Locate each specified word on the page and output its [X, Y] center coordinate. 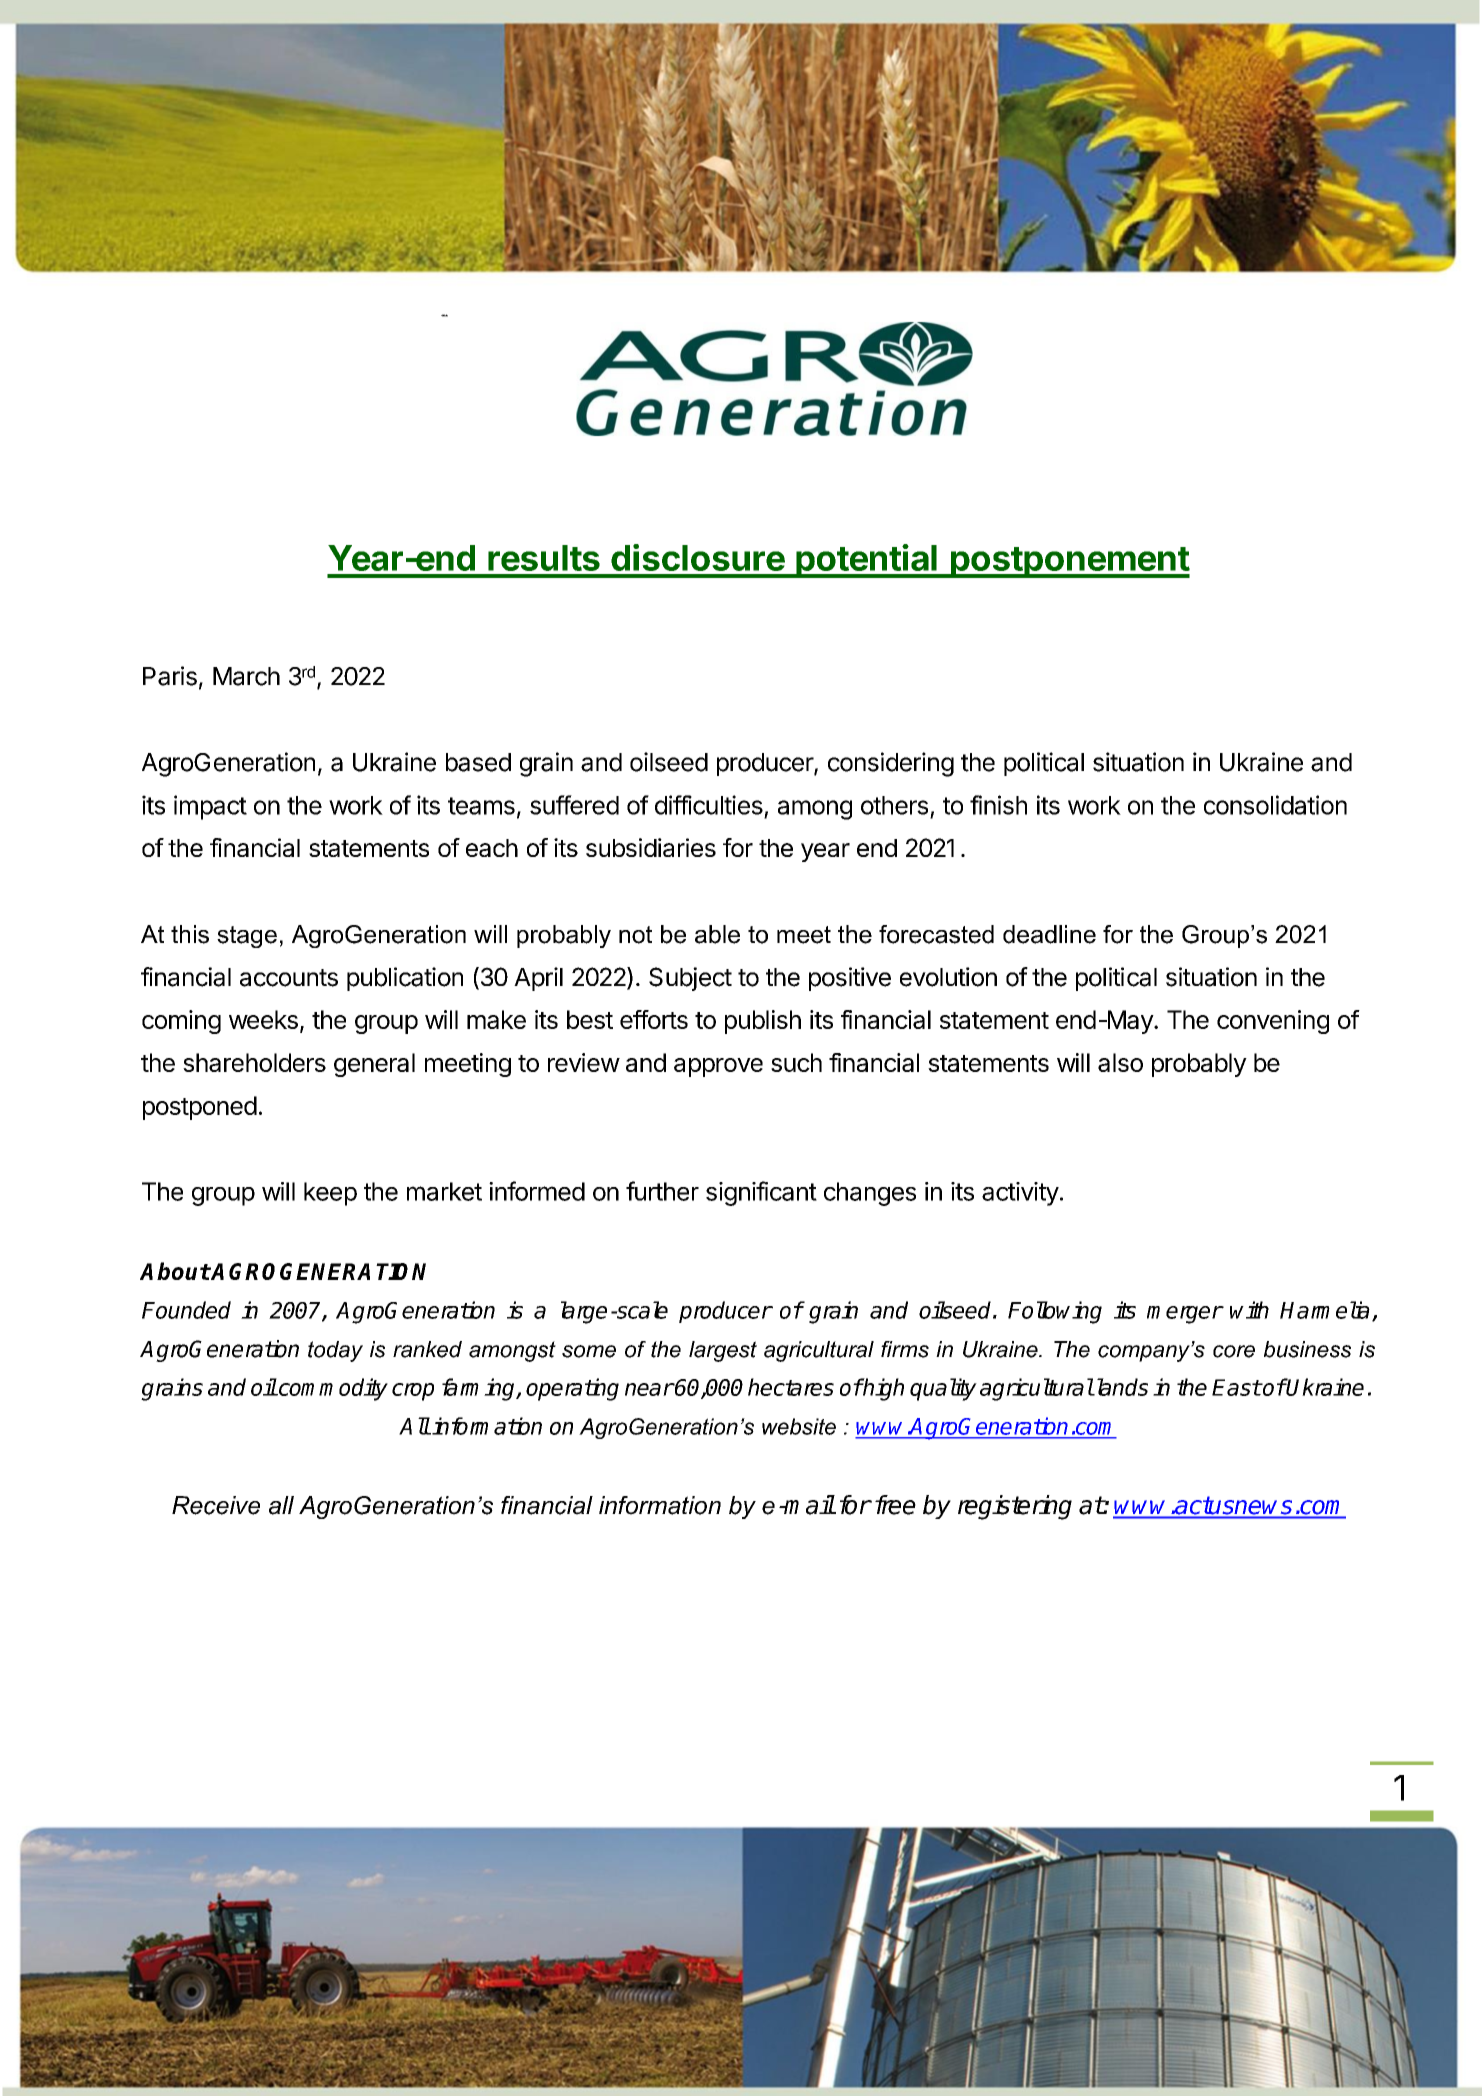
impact [210, 807]
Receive [216, 1505]
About [175, 1271]
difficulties [709, 805]
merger [1185, 1315]
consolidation [1275, 805]
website [799, 1426]
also [1120, 1062]
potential [866, 561]
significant [761, 1193]
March [246, 676]
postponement [1069, 562]
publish [763, 1022]
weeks [263, 1019]
